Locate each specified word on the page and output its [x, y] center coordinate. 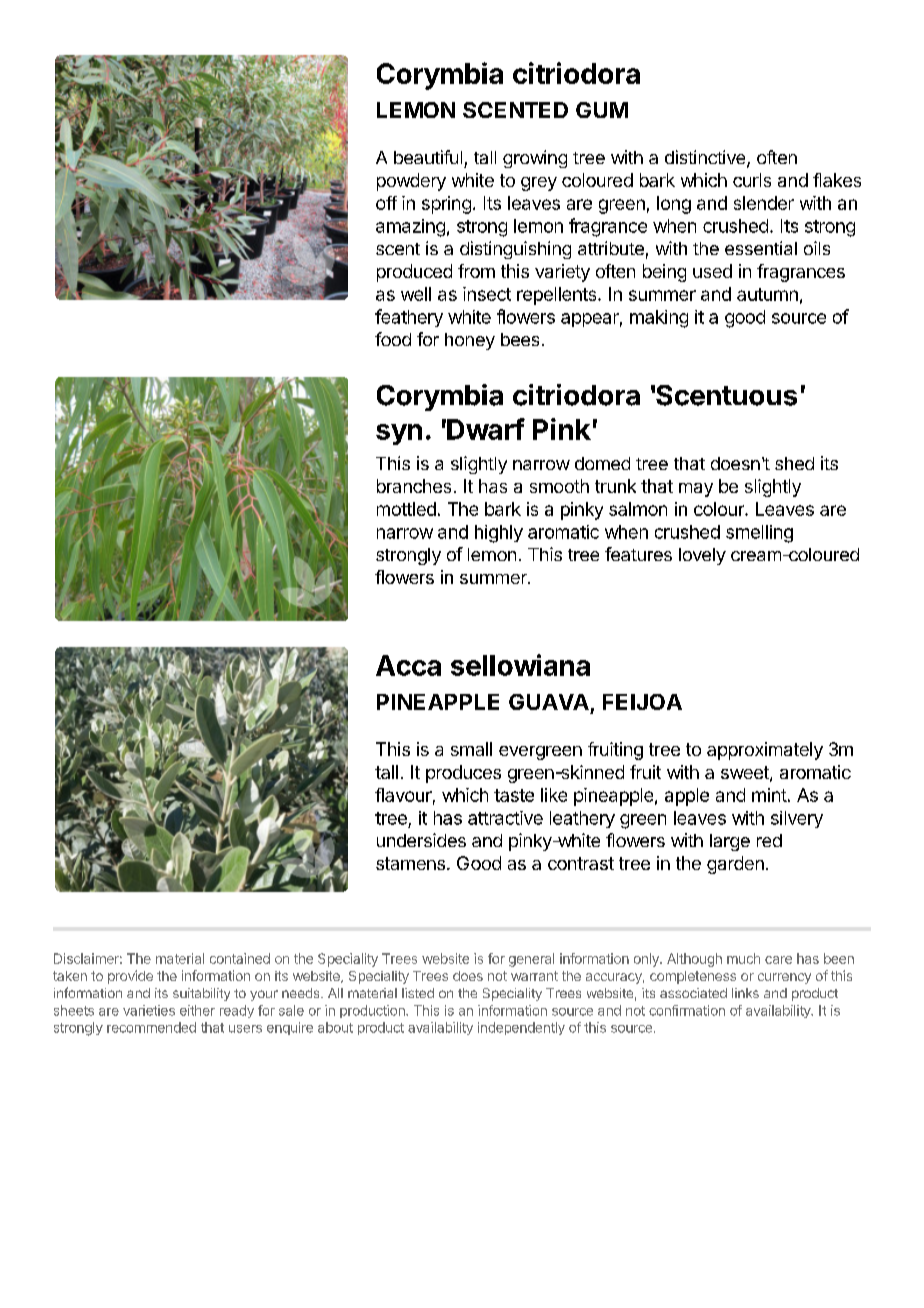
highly [499, 534]
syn [399, 434]
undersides [421, 840]
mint [769, 795]
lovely [702, 556]
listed [418, 993]
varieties [149, 1010]
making [659, 319]
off [386, 203]
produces [463, 774]
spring [446, 205]
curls [752, 180]
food [393, 339]
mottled [406, 509]
